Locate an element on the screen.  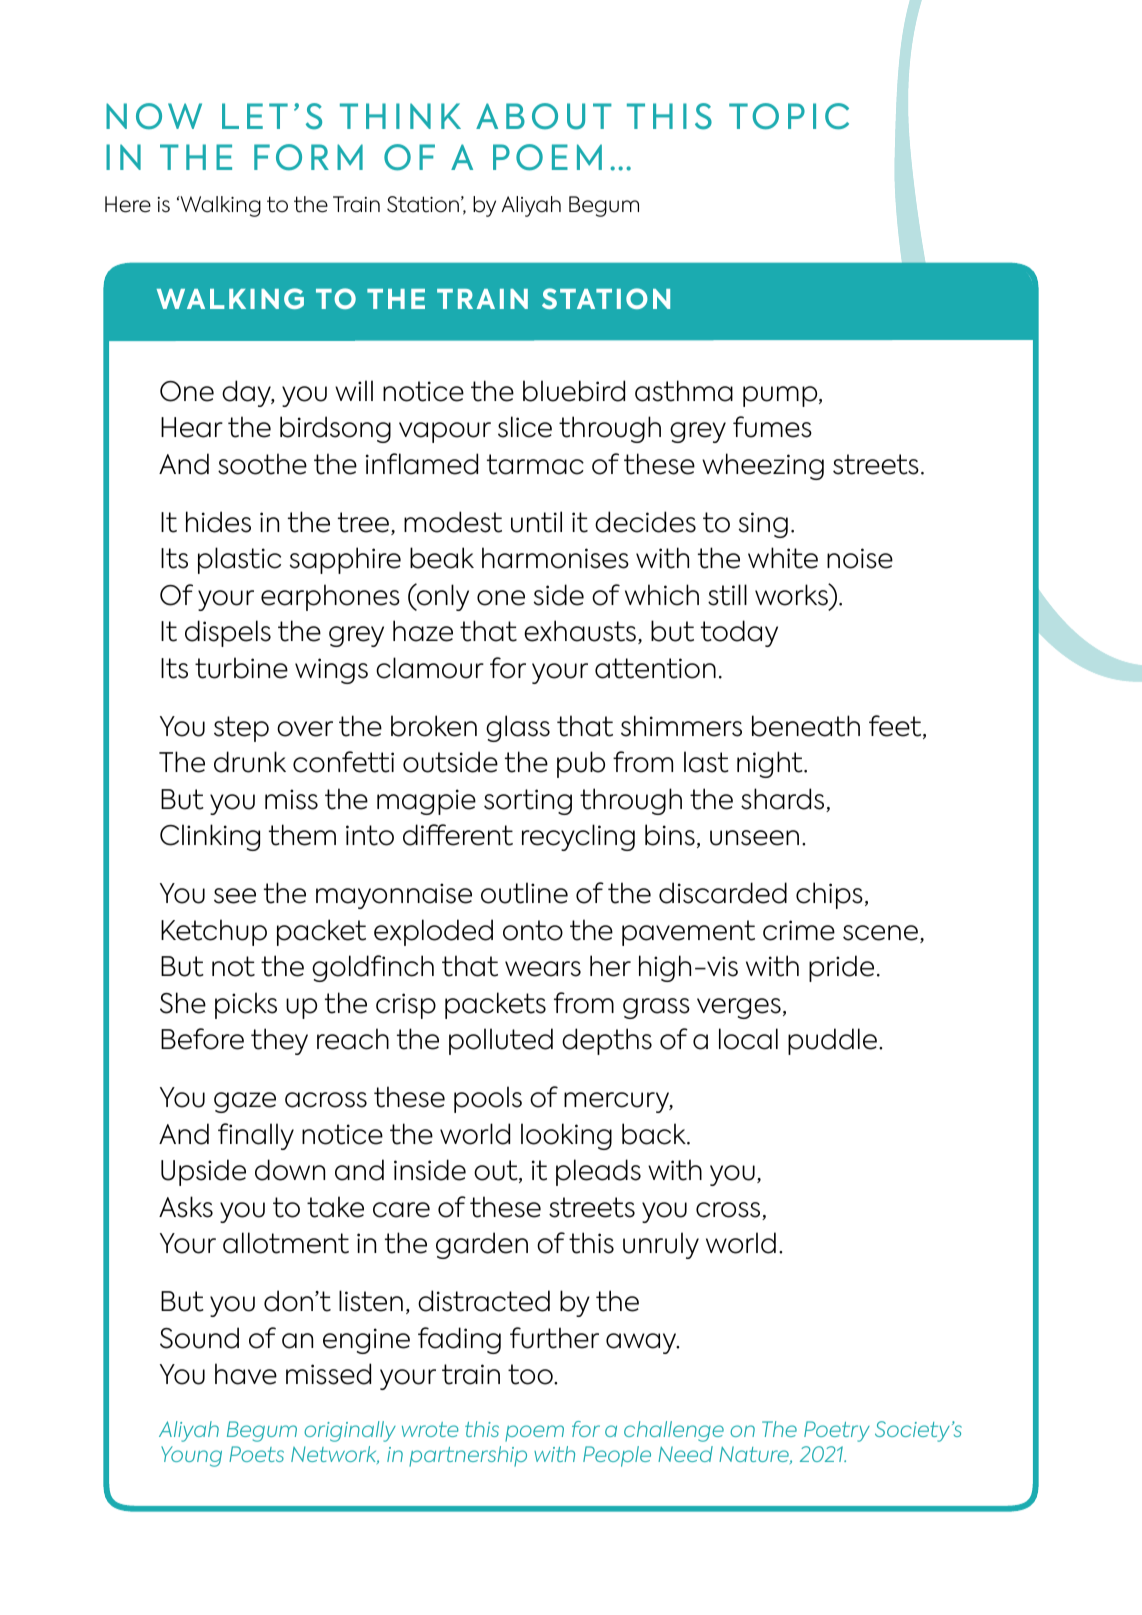
harmonises is located at coordinates (555, 558).
